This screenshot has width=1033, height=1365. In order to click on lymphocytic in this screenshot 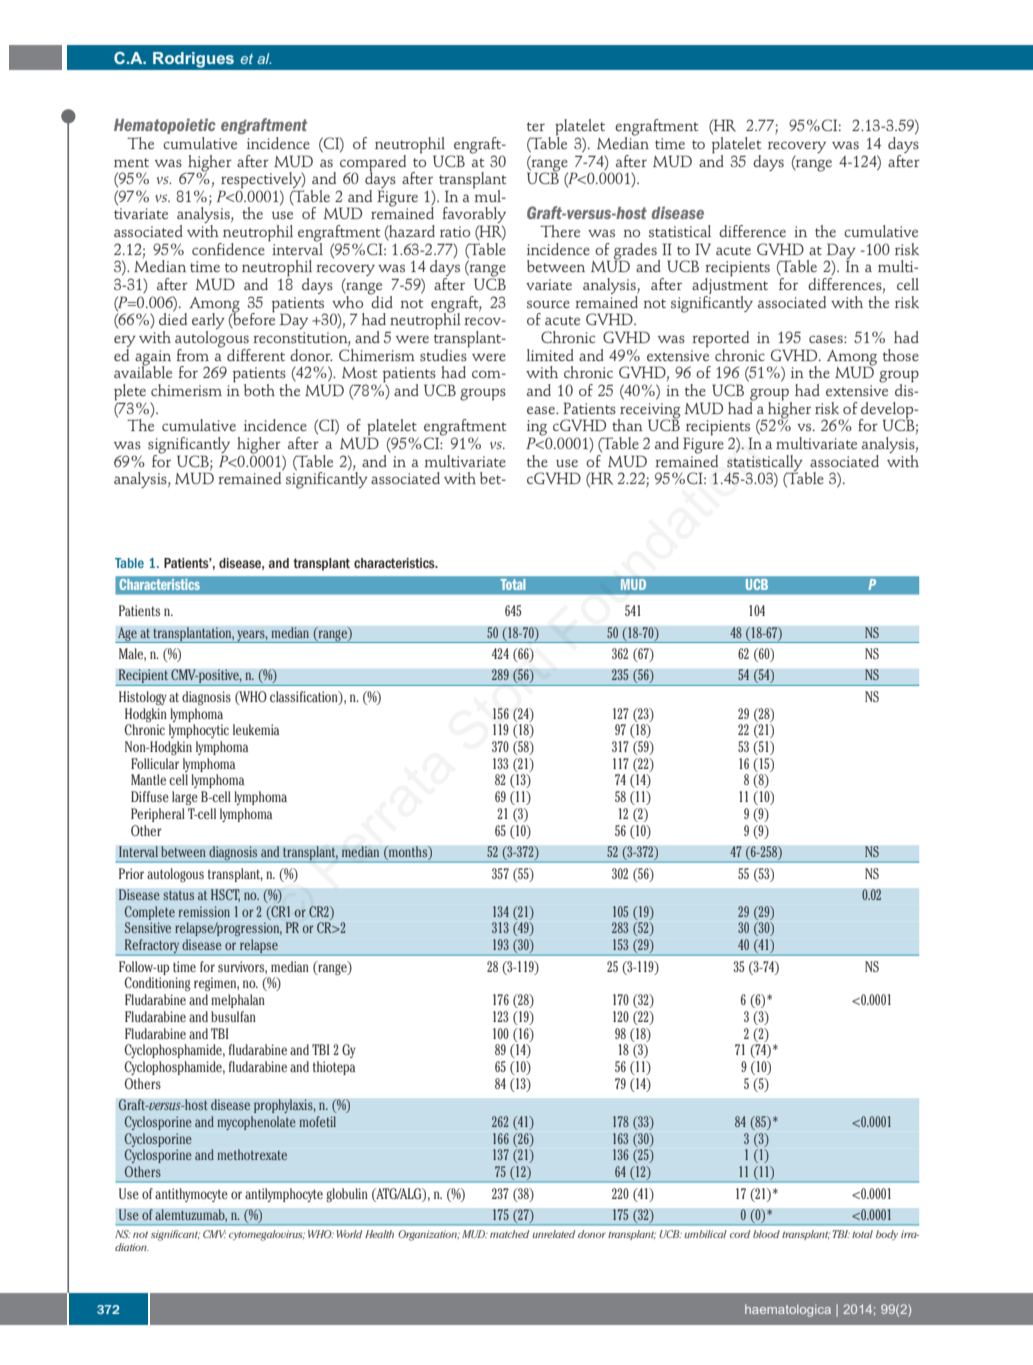, I will do `click(199, 731)`.
